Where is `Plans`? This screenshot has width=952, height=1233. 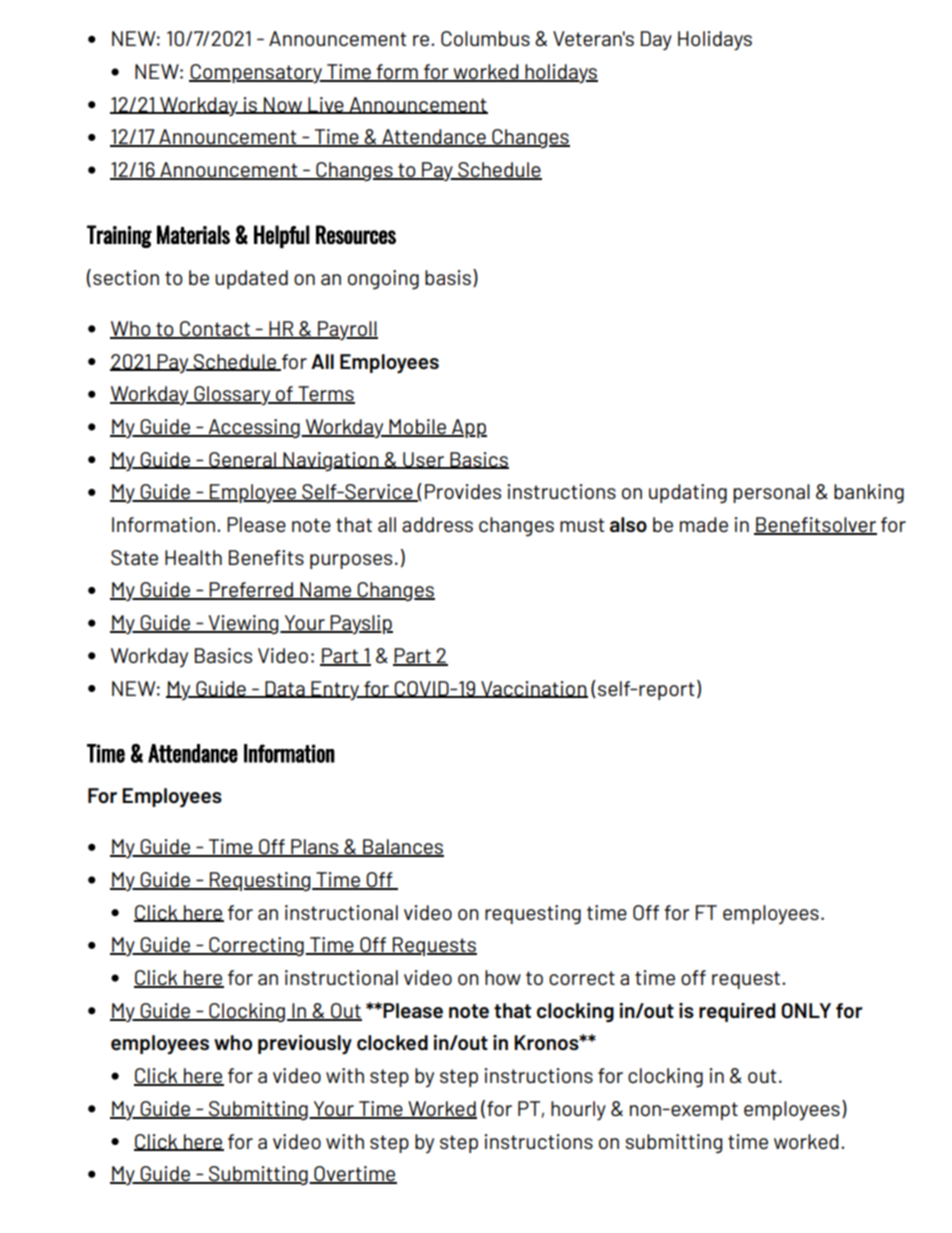
Plans is located at coordinates (315, 848).
